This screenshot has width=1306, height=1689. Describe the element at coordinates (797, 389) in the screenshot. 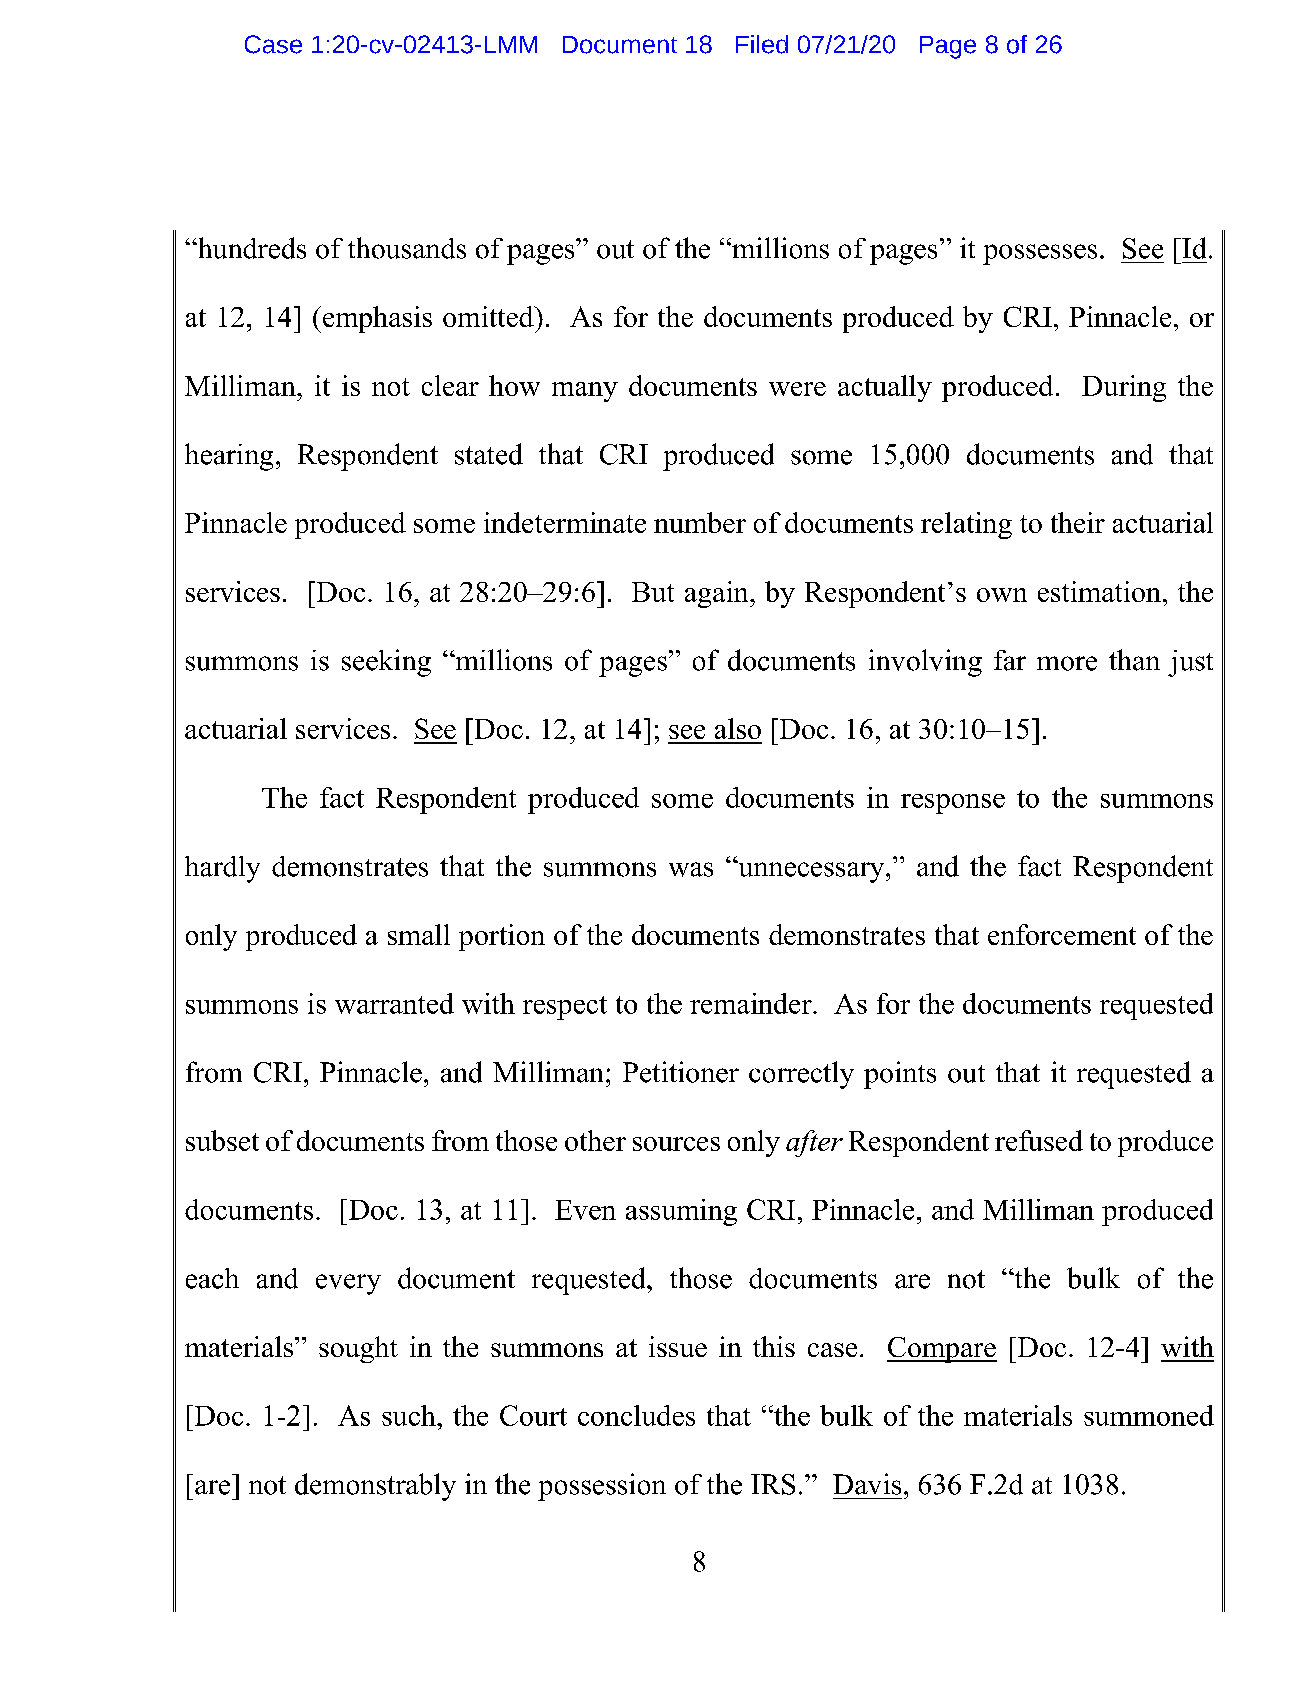

I see `were` at that location.
